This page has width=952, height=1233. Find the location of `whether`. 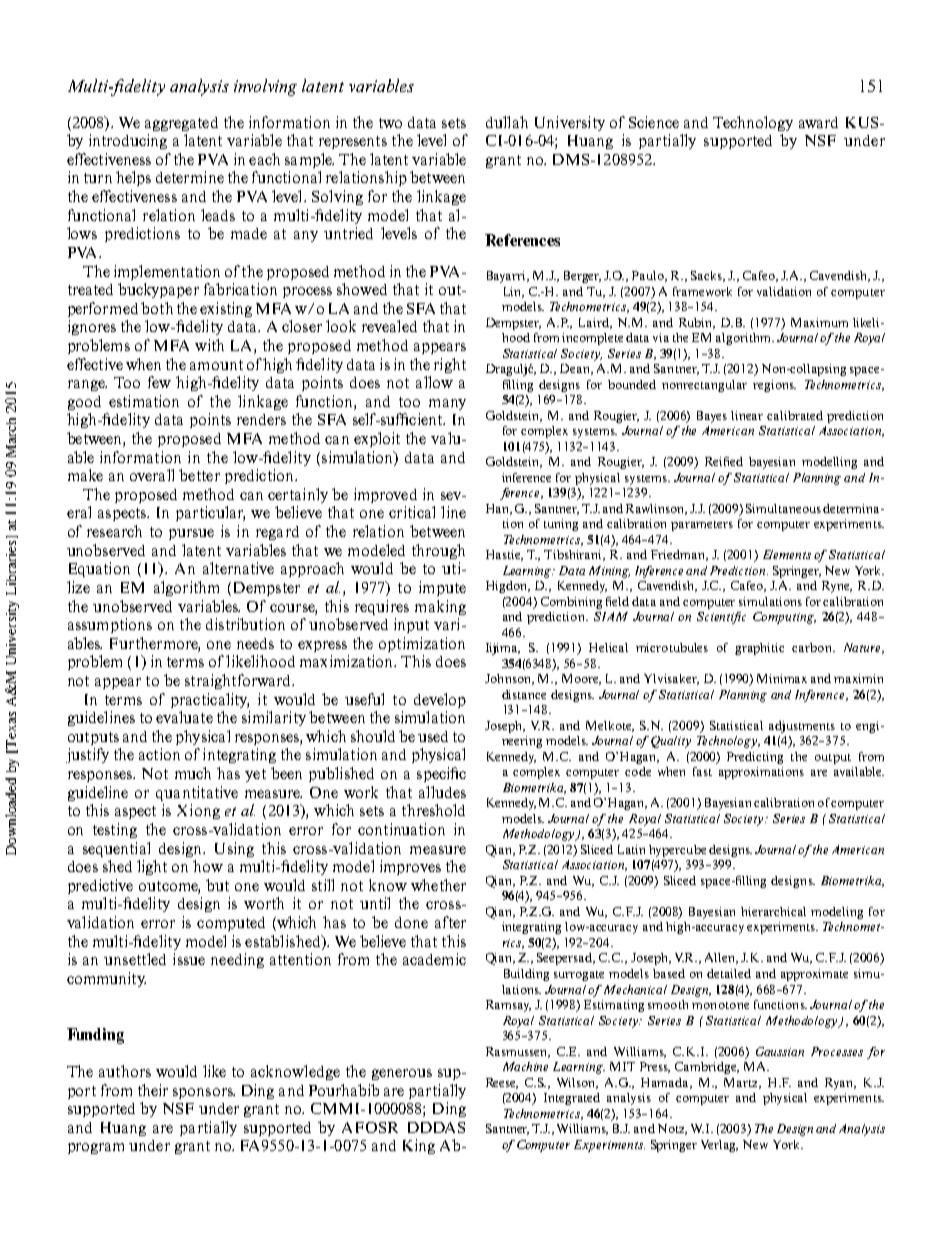

whether is located at coordinates (438, 885).
